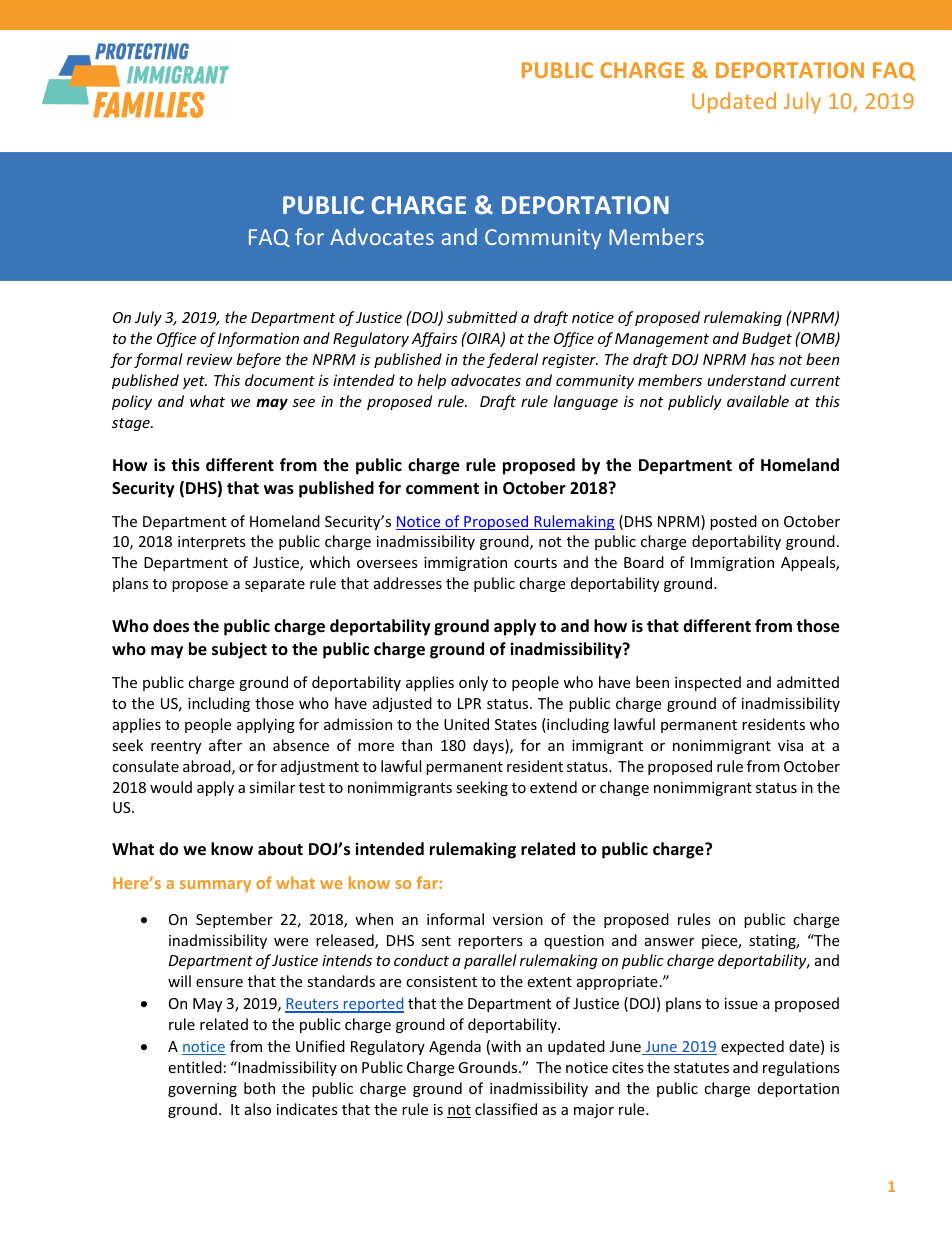  I want to click on answer, so click(669, 942).
